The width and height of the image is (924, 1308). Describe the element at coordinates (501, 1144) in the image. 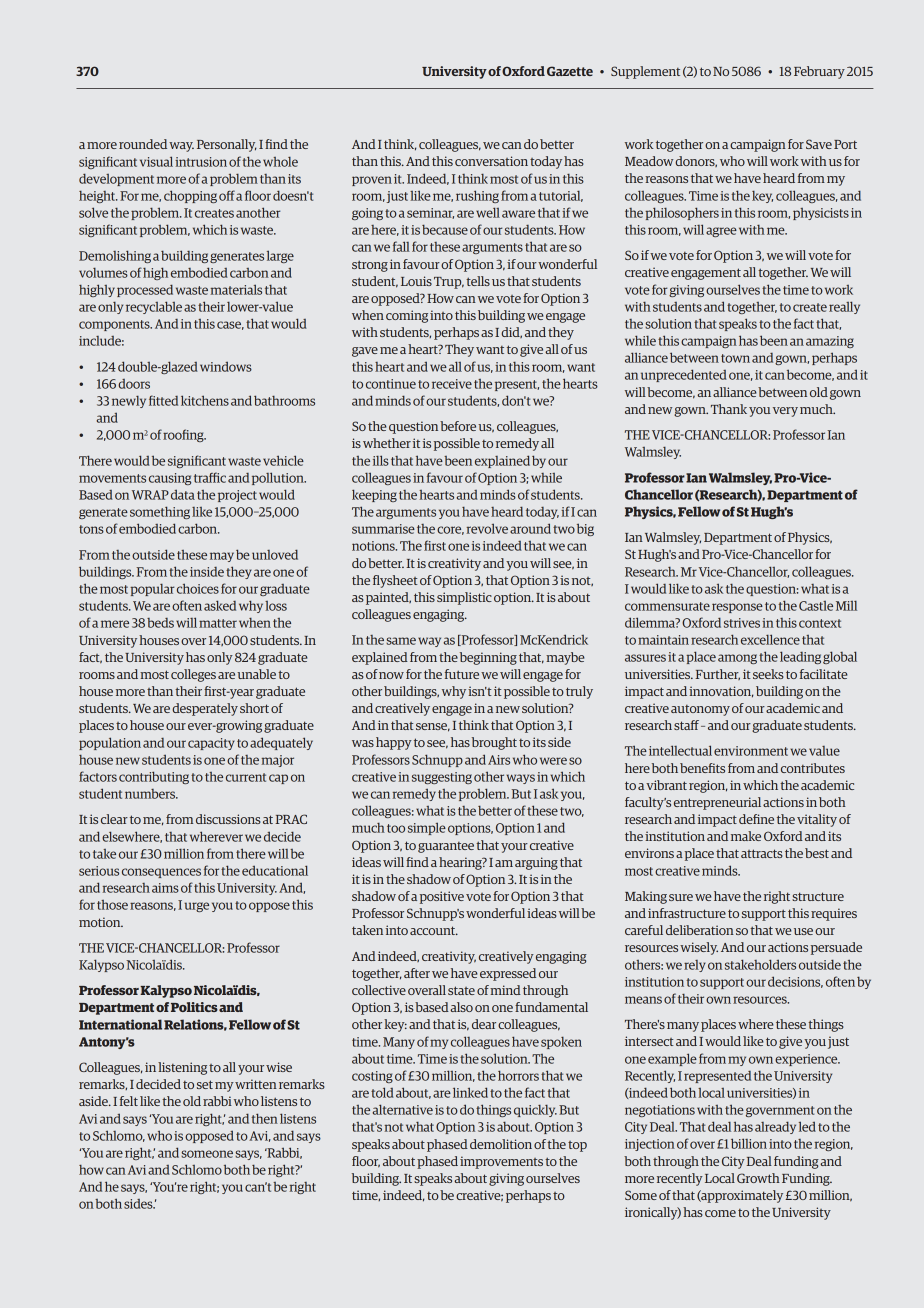

I see `demolition` at that location.
